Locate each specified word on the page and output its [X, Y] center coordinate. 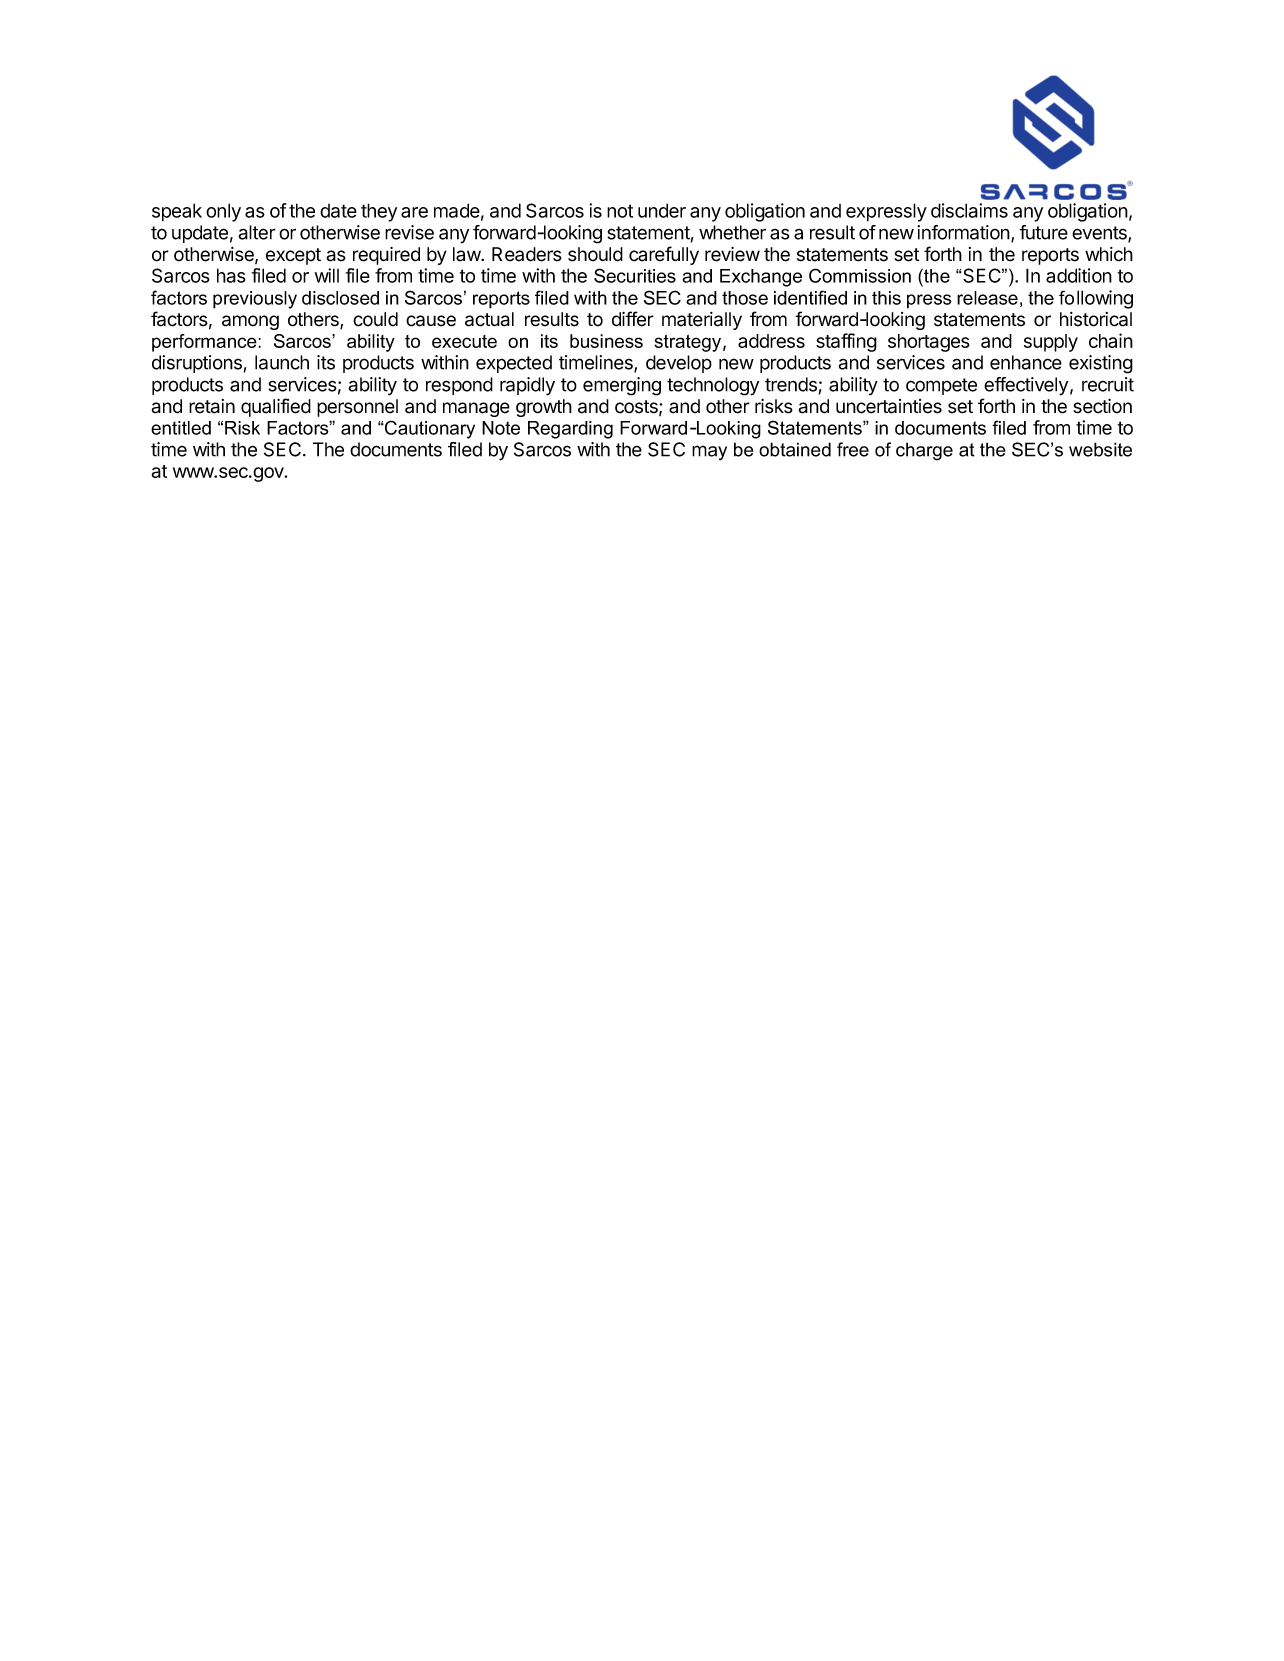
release [987, 298]
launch [282, 362]
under [662, 210]
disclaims [969, 210]
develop [679, 364]
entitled [181, 428]
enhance [1026, 362]
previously [255, 300]
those [745, 298]
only [223, 212]
